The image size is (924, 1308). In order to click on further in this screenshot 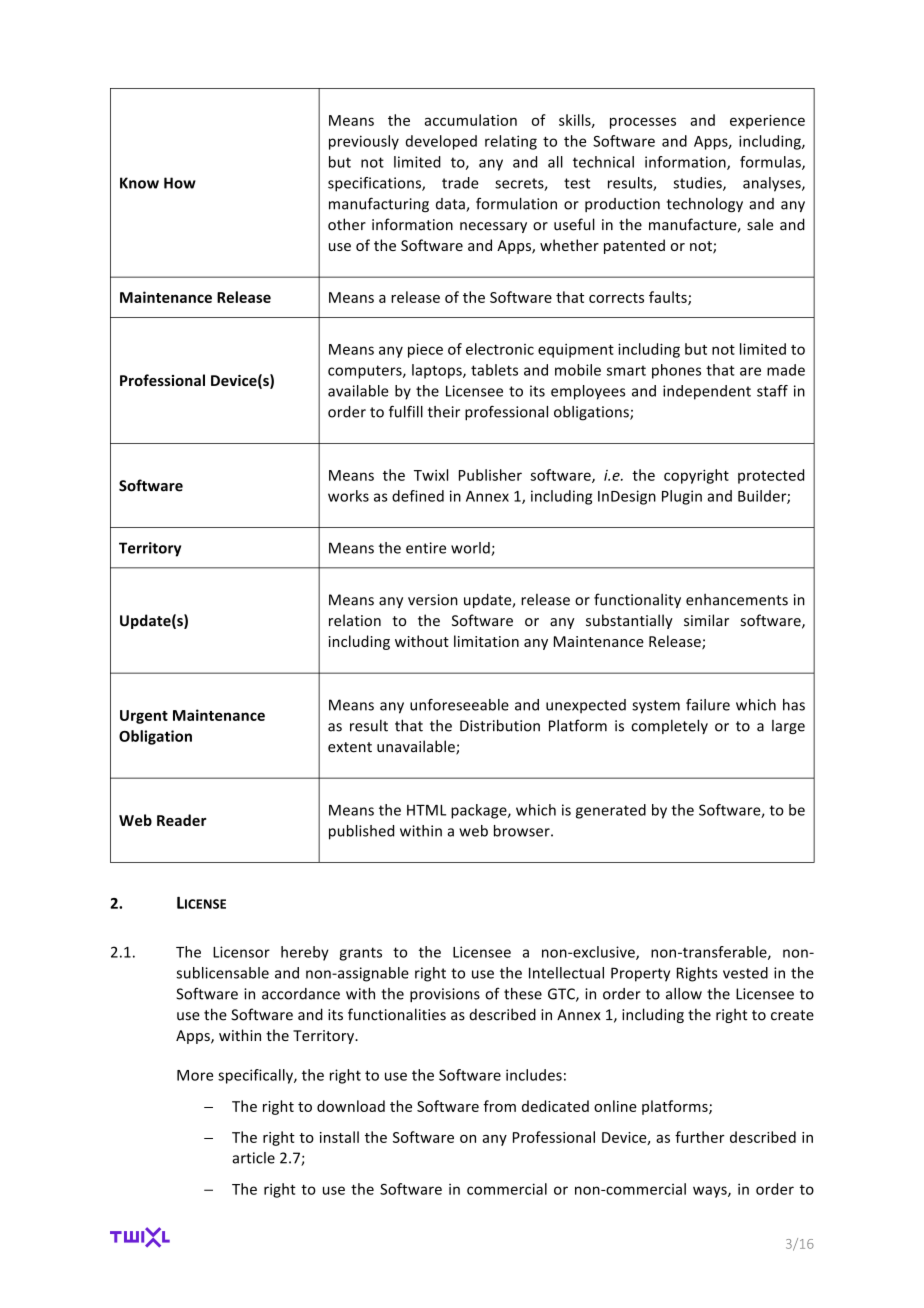, I will do `click(700, 1137)`.
